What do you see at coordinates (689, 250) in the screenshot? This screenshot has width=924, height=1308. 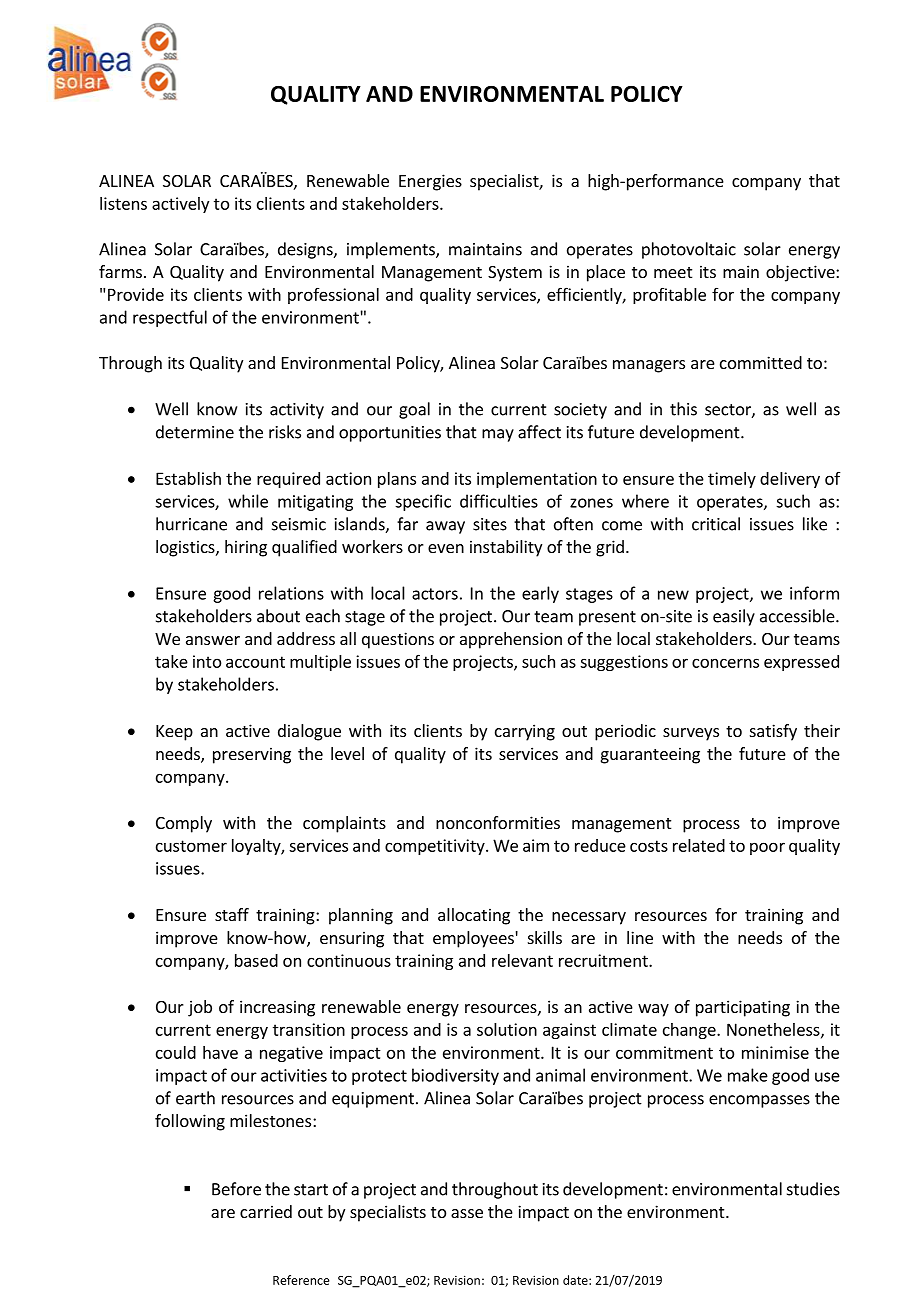 I see `photovoltaic` at bounding box center [689, 250].
